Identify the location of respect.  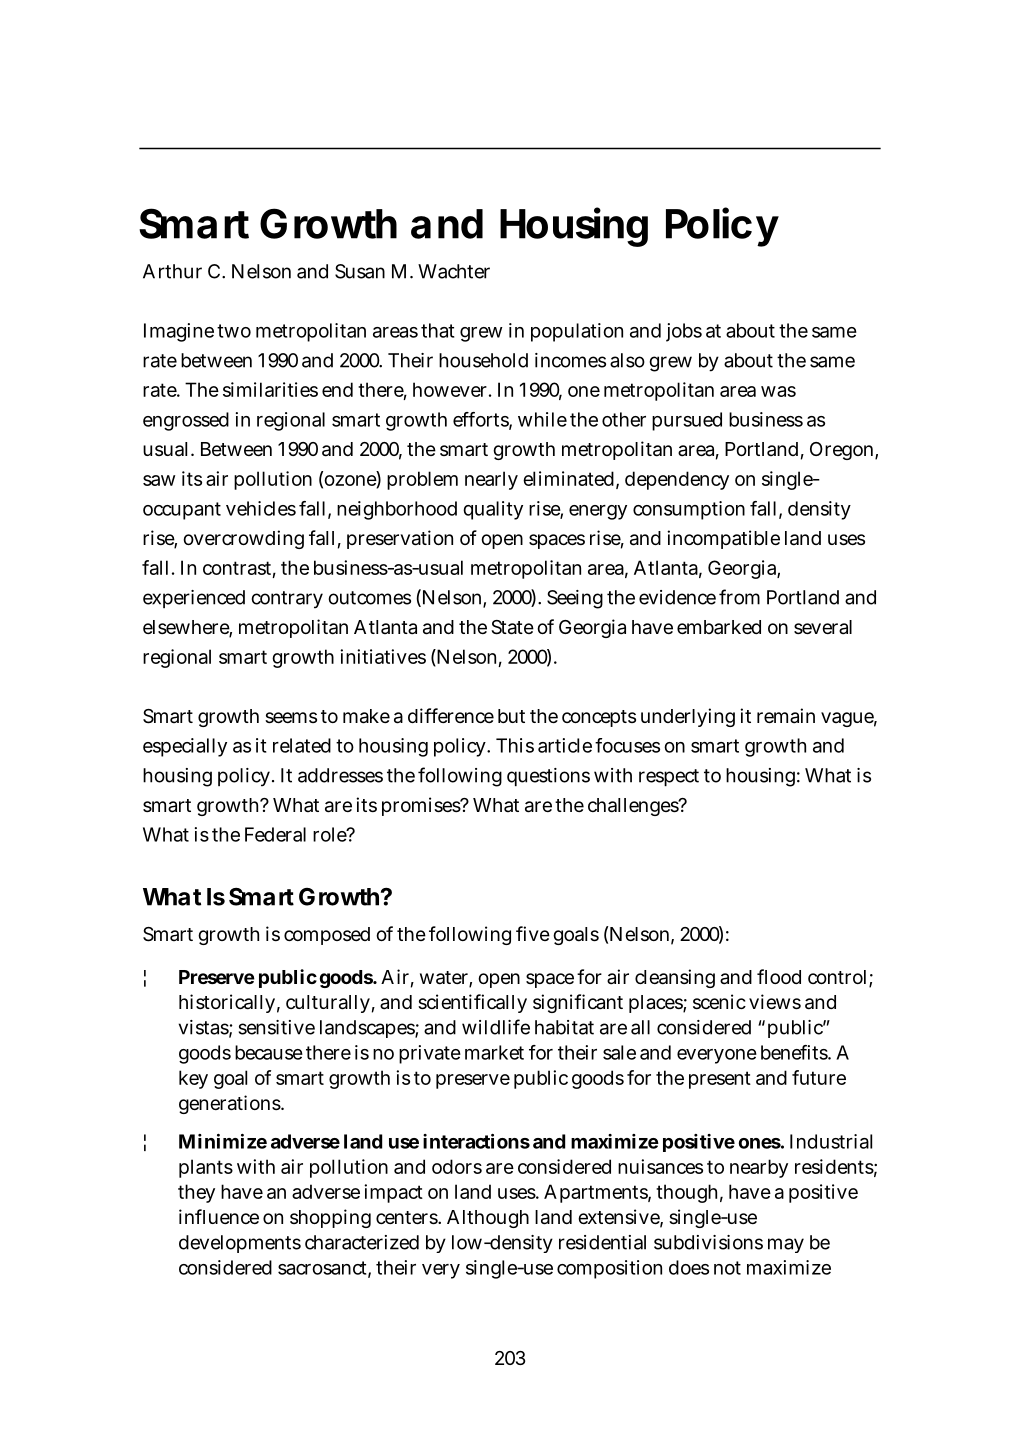
(669, 777).
